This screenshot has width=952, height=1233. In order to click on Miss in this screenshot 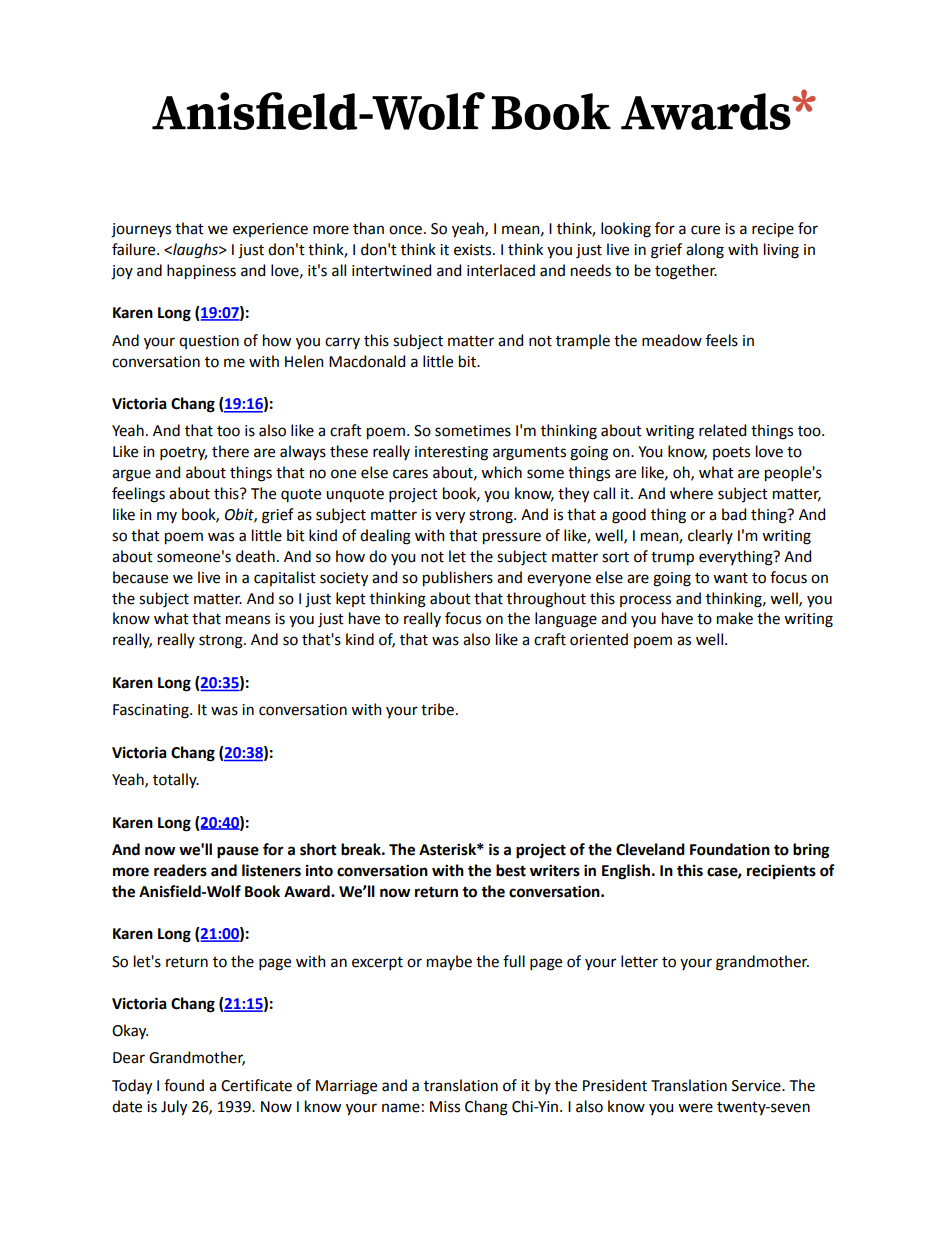, I will do `click(445, 1107)`.
